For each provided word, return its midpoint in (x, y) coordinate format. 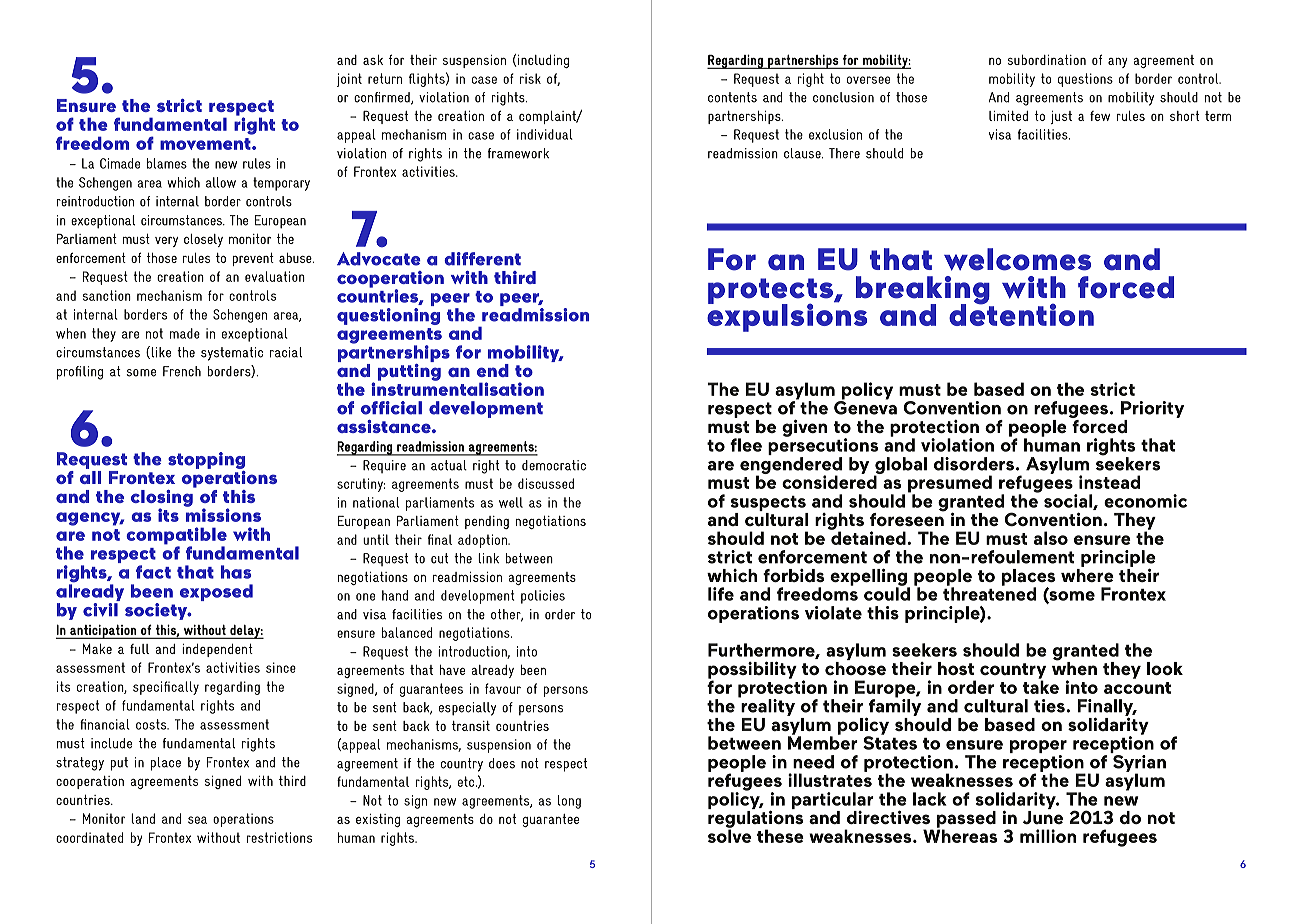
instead (1109, 482)
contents (732, 97)
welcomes (1017, 259)
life (721, 594)
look (1165, 668)
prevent (253, 259)
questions (1085, 80)
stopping (206, 462)
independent (217, 650)
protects (772, 292)
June (1043, 817)
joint (349, 80)
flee (746, 445)
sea (197, 820)
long (569, 802)
